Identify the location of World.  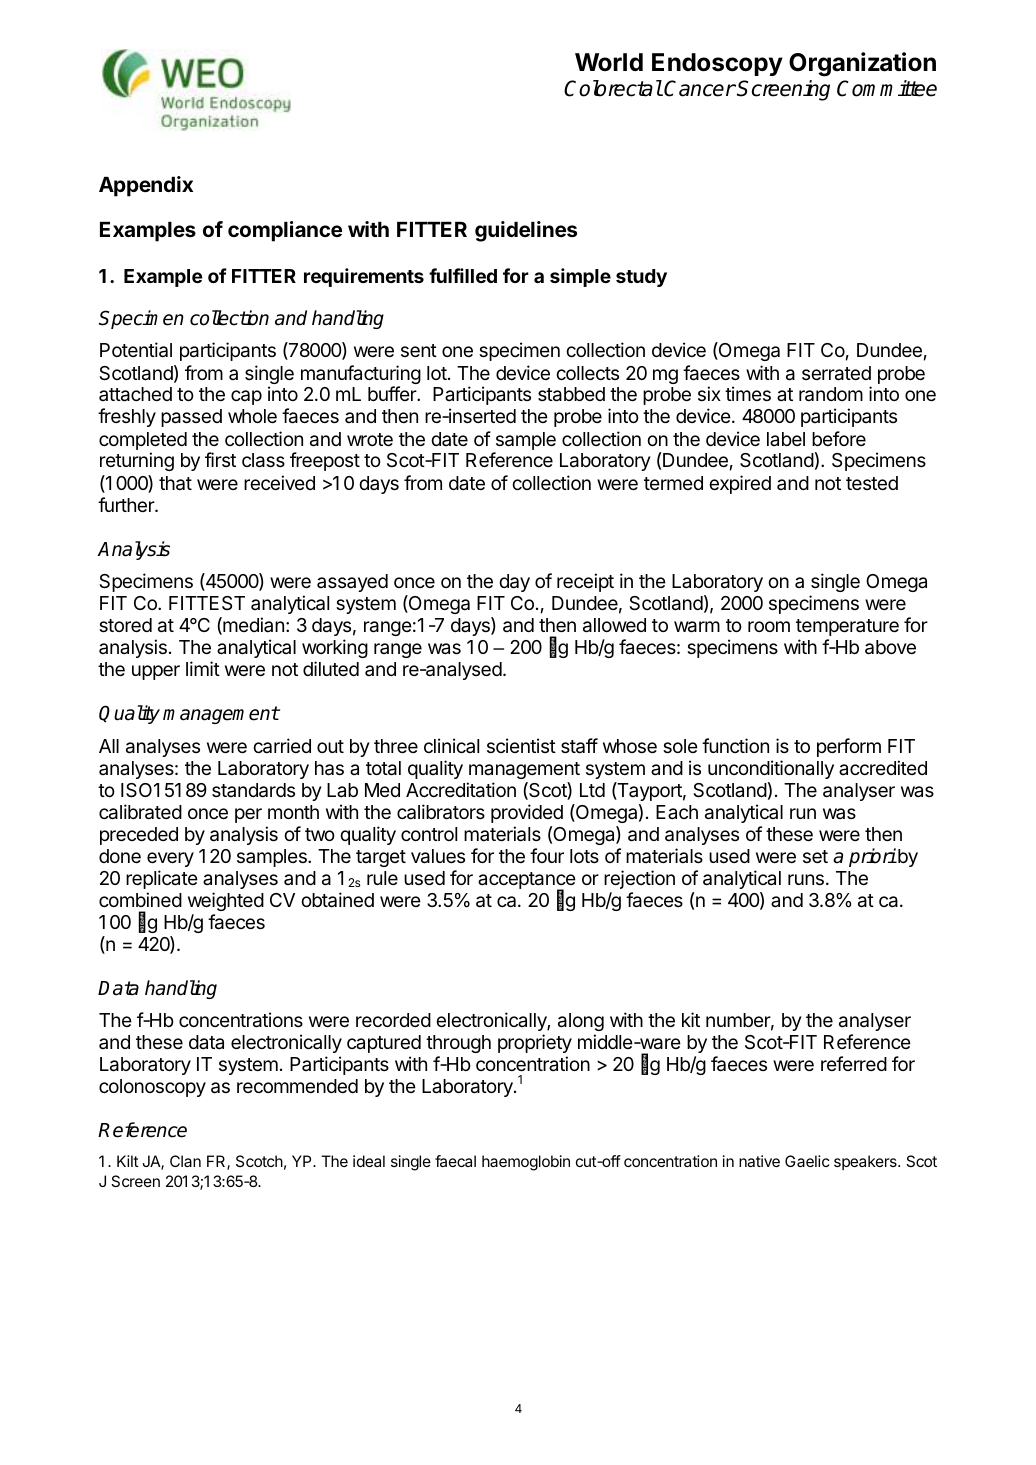
(609, 62).
